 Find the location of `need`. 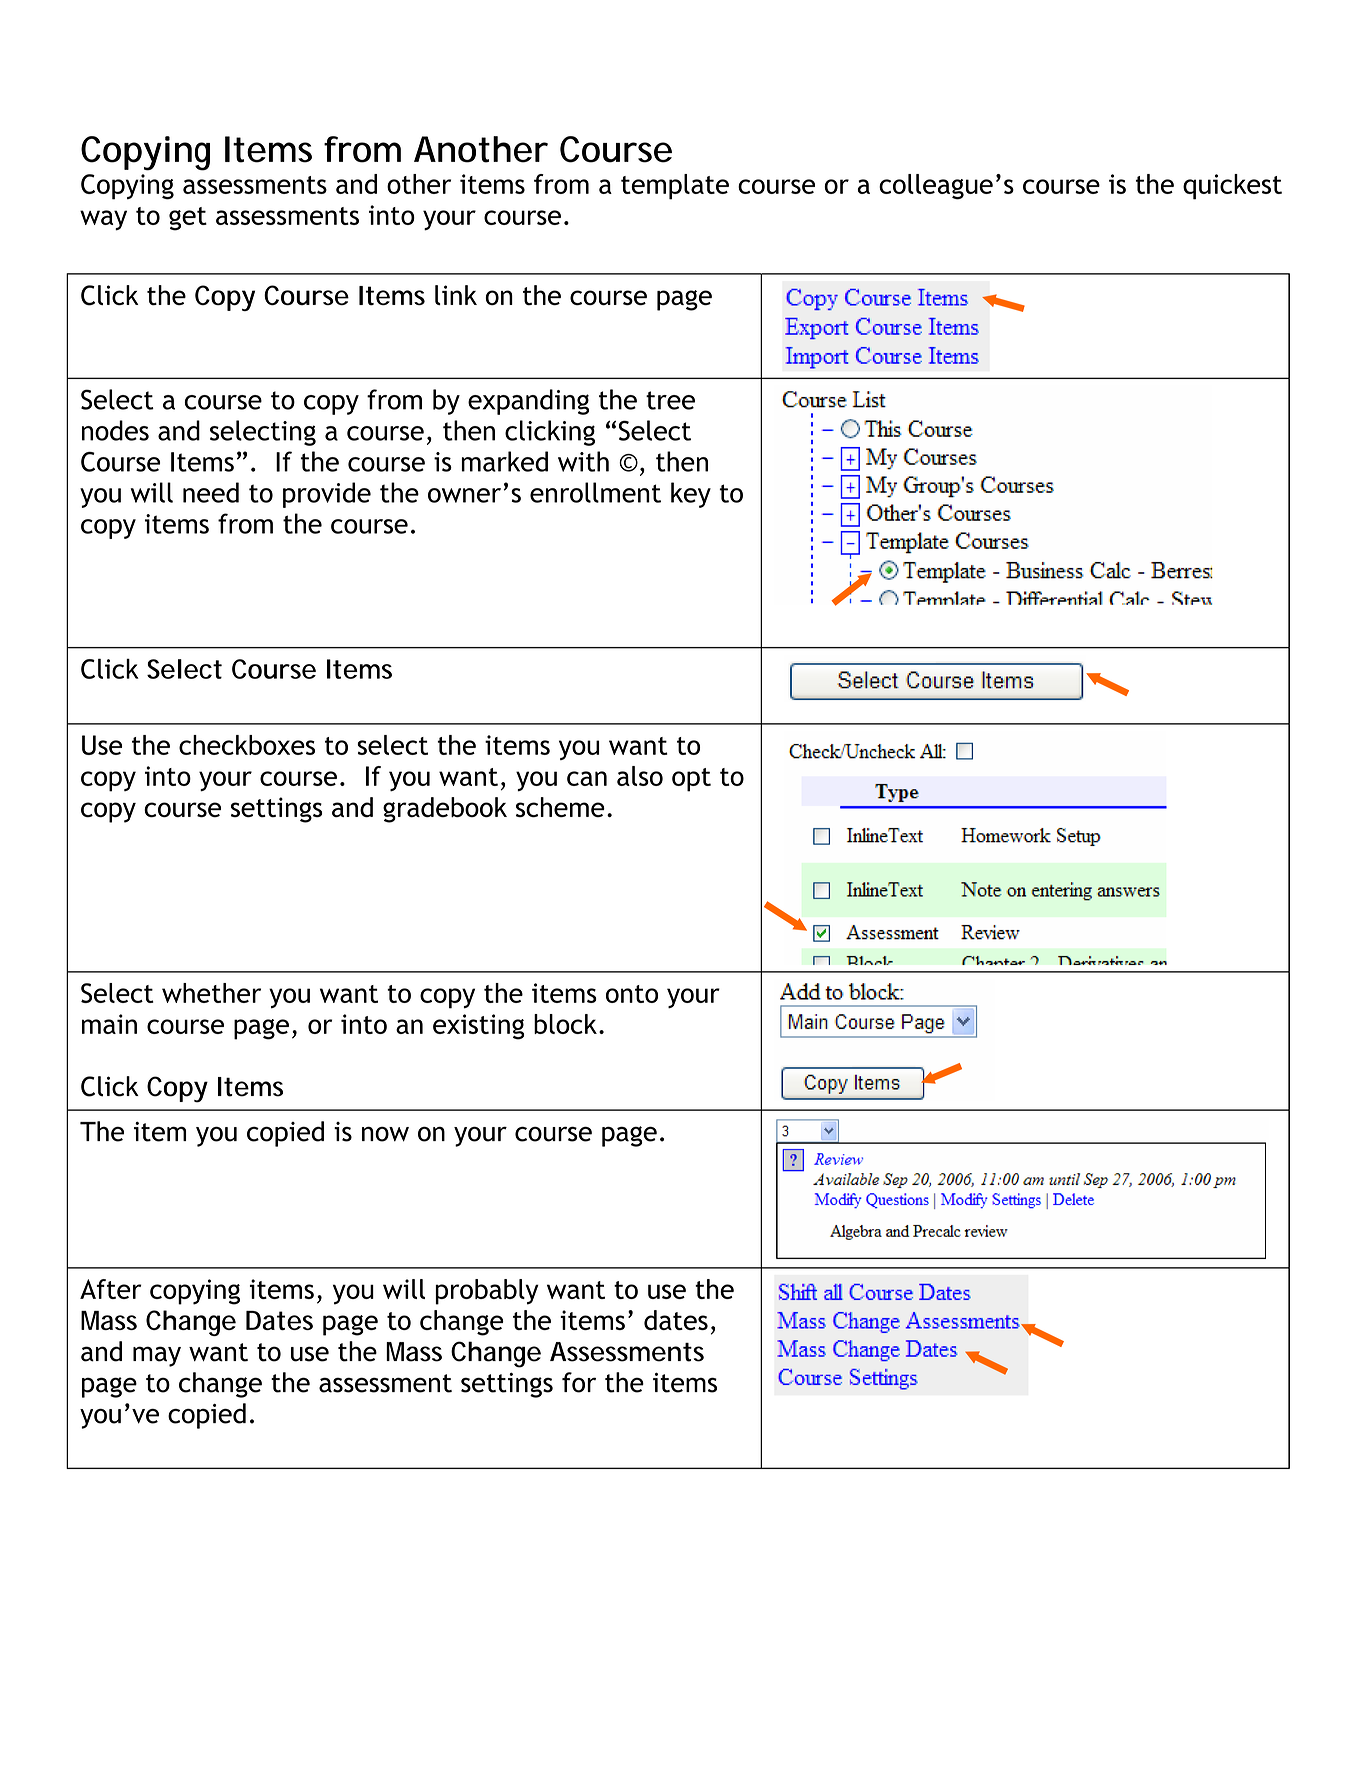

need is located at coordinates (211, 492).
